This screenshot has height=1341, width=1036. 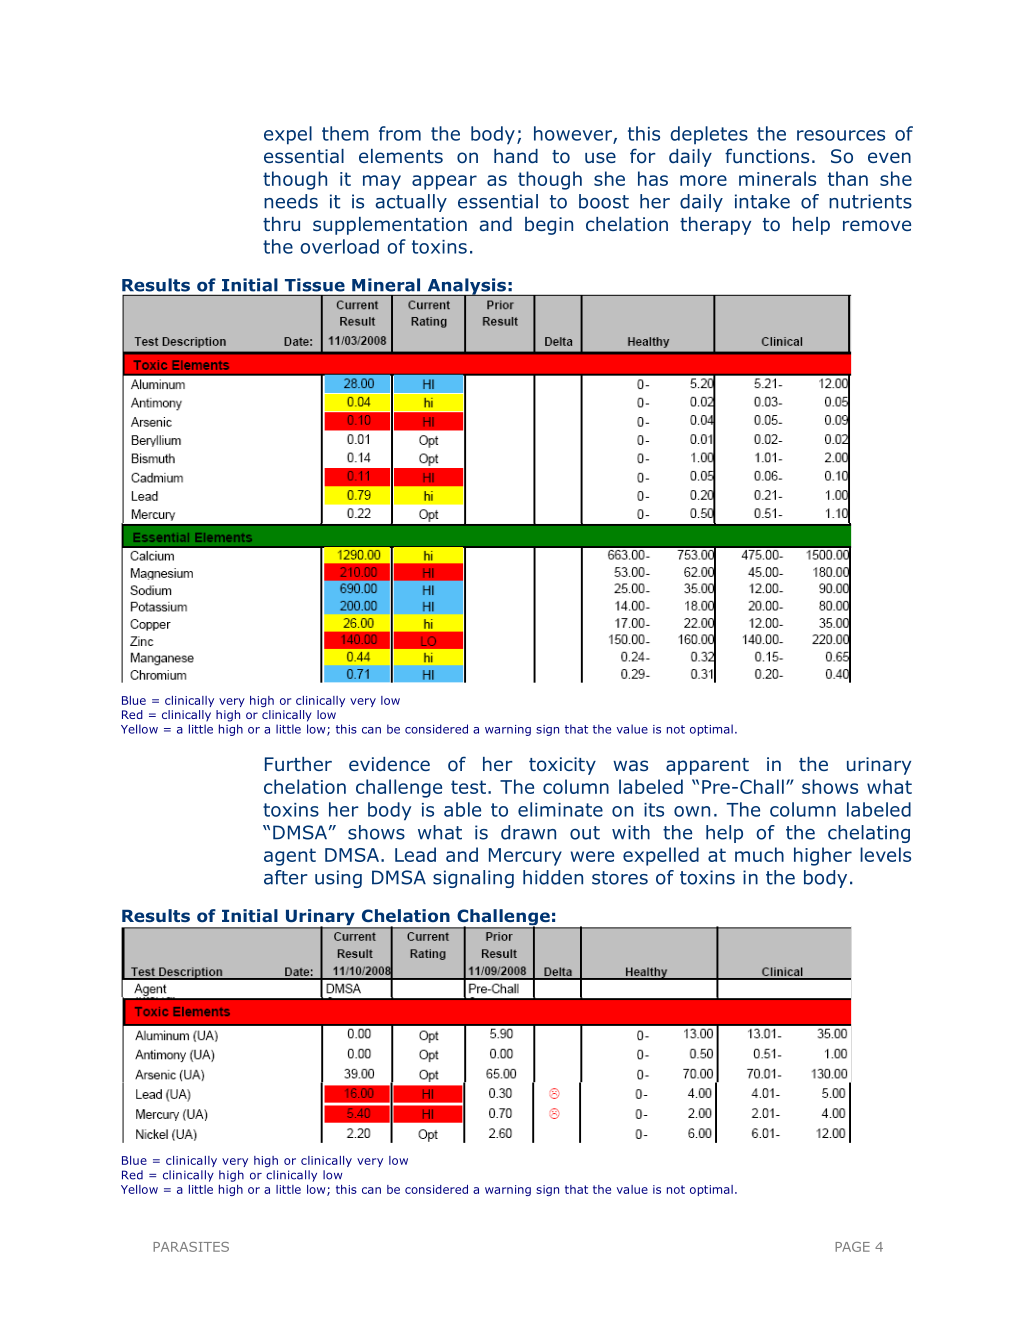 What do you see at coordinates (290, 857) in the screenshot?
I see `agent` at bounding box center [290, 857].
